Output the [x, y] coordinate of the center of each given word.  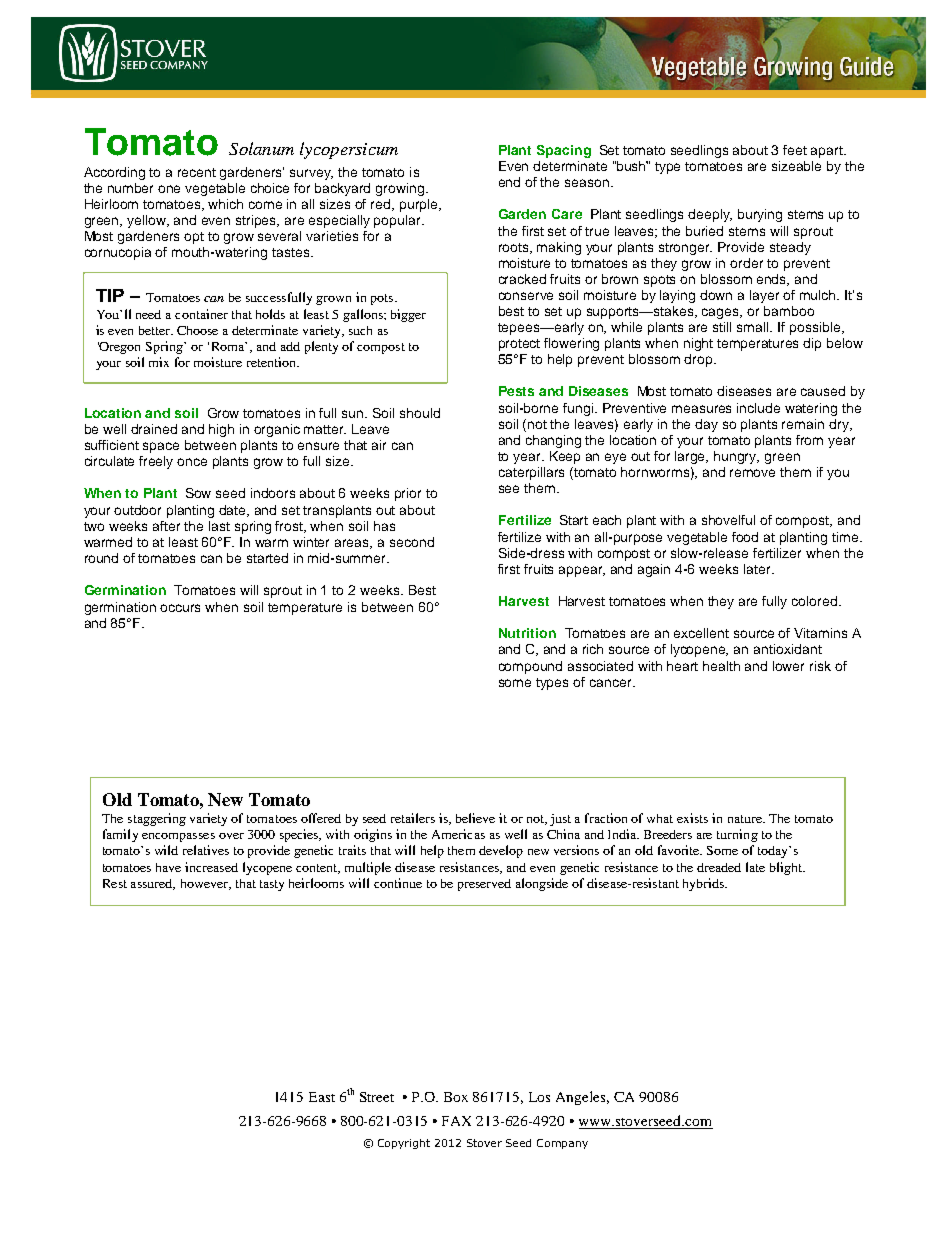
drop [699, 360]
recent [197, 172]
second [412, 542]
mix [159, 362]
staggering [157, 819]
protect [519, 345]
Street [377, 1097]
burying [760, 215]
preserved [484, 885]
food [745, 537]
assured [153, 884]
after [166, 526]
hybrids [704, 884]
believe [475, 818]
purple [420, 205]
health [721, 666]
